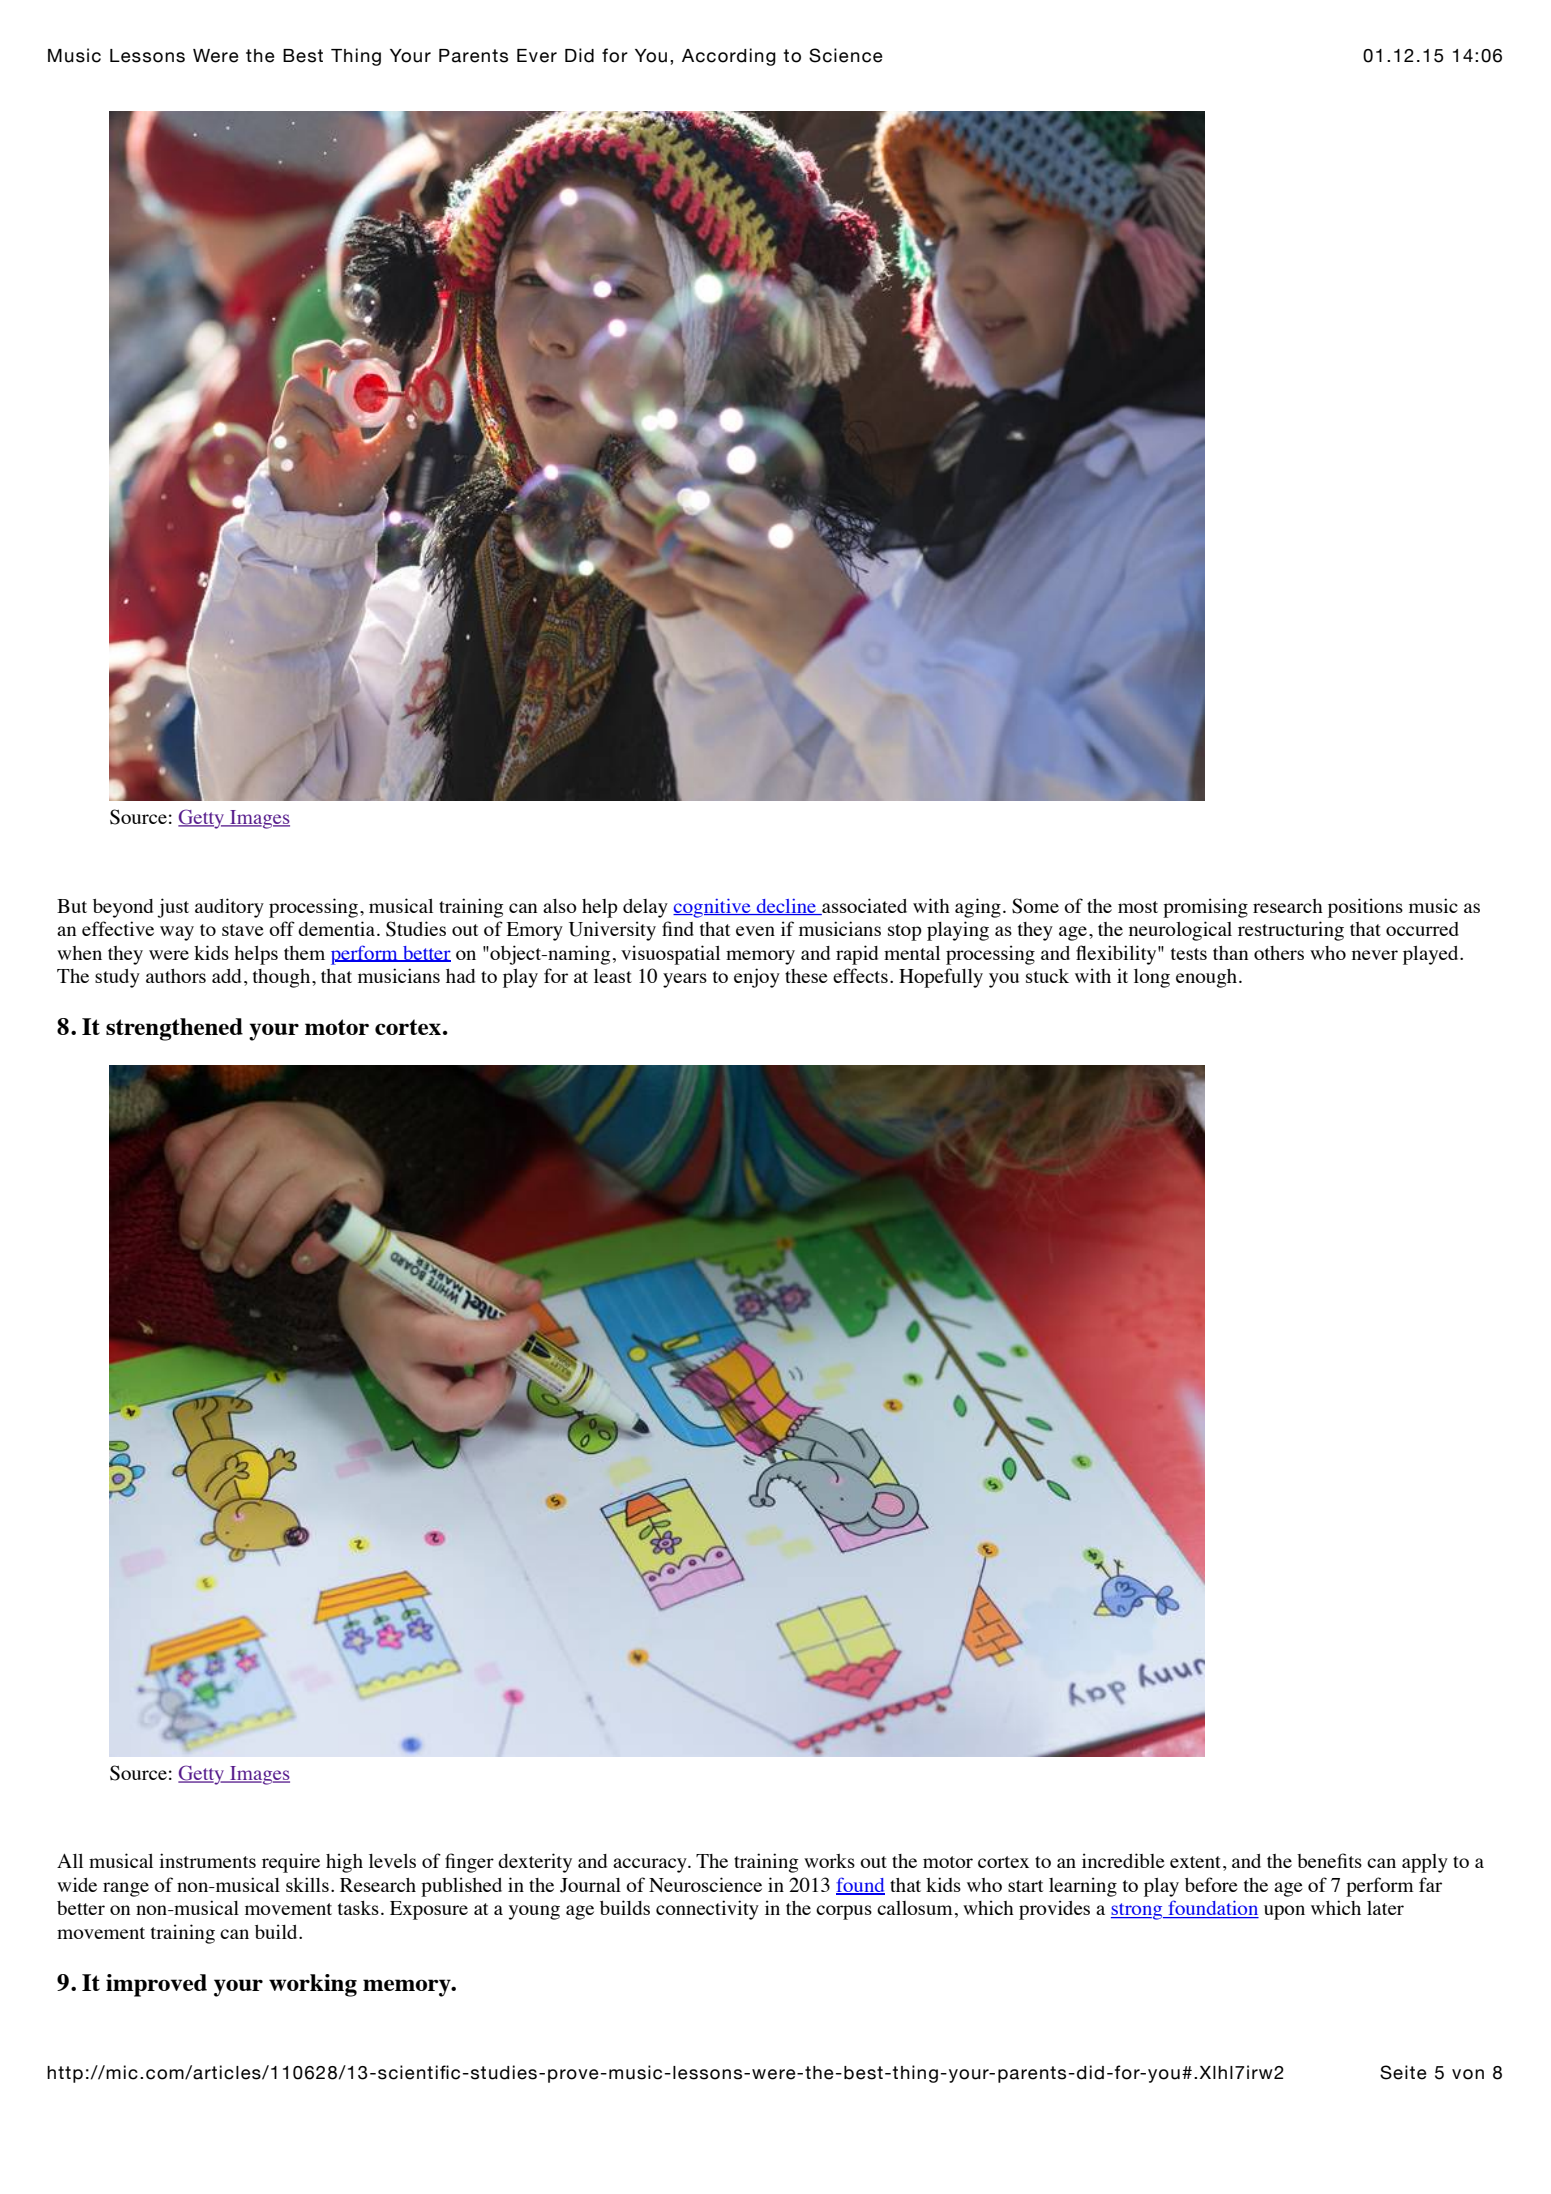 The height and width of the screenshot is (2194, 1551). Describe the element at coordinates (1365, 908) in the screenshot. I see `positions` at that location.
